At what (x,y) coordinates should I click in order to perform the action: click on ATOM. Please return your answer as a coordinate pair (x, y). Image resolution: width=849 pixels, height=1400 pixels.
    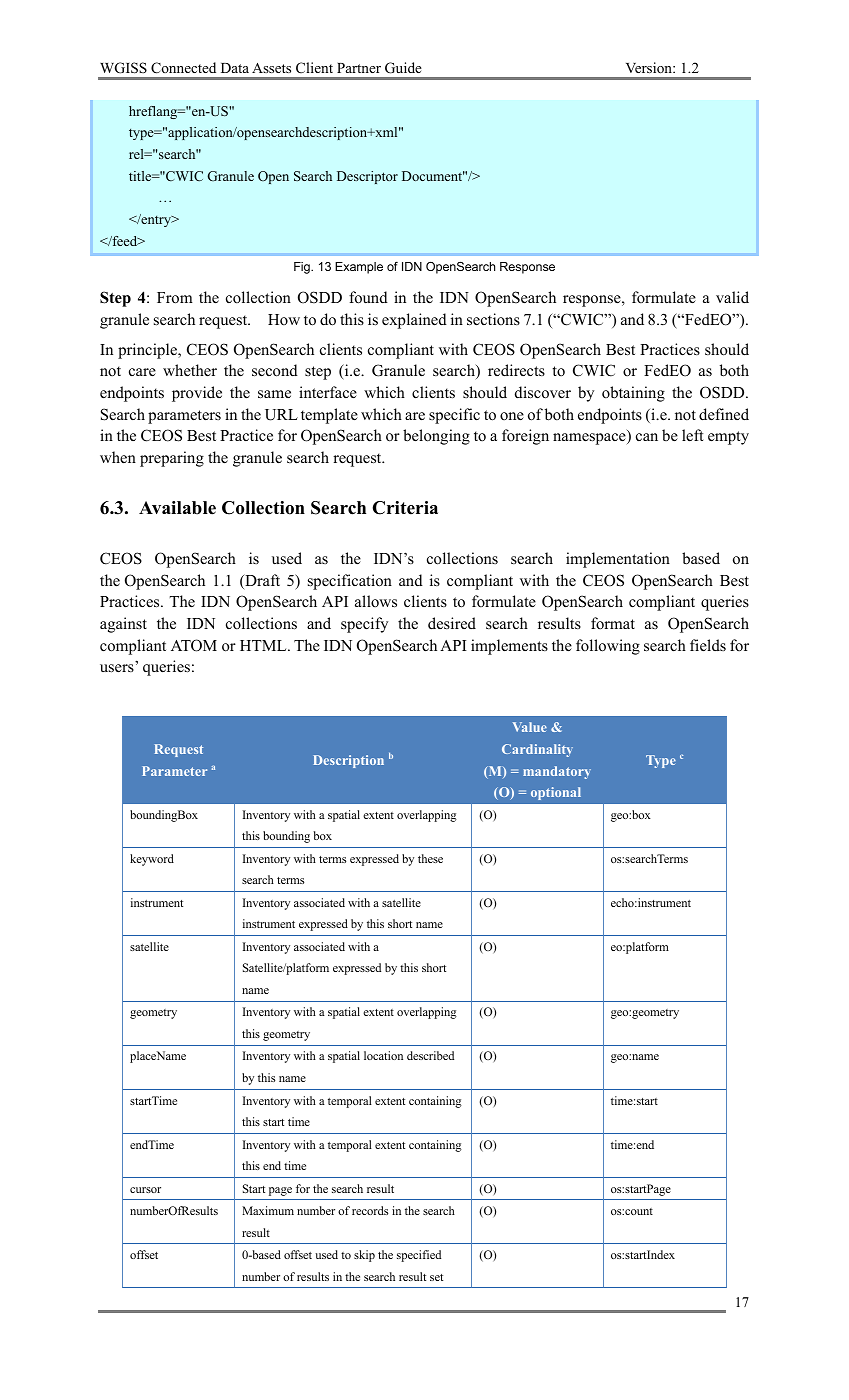
    Looking at the image, I should click on (194, 645).
